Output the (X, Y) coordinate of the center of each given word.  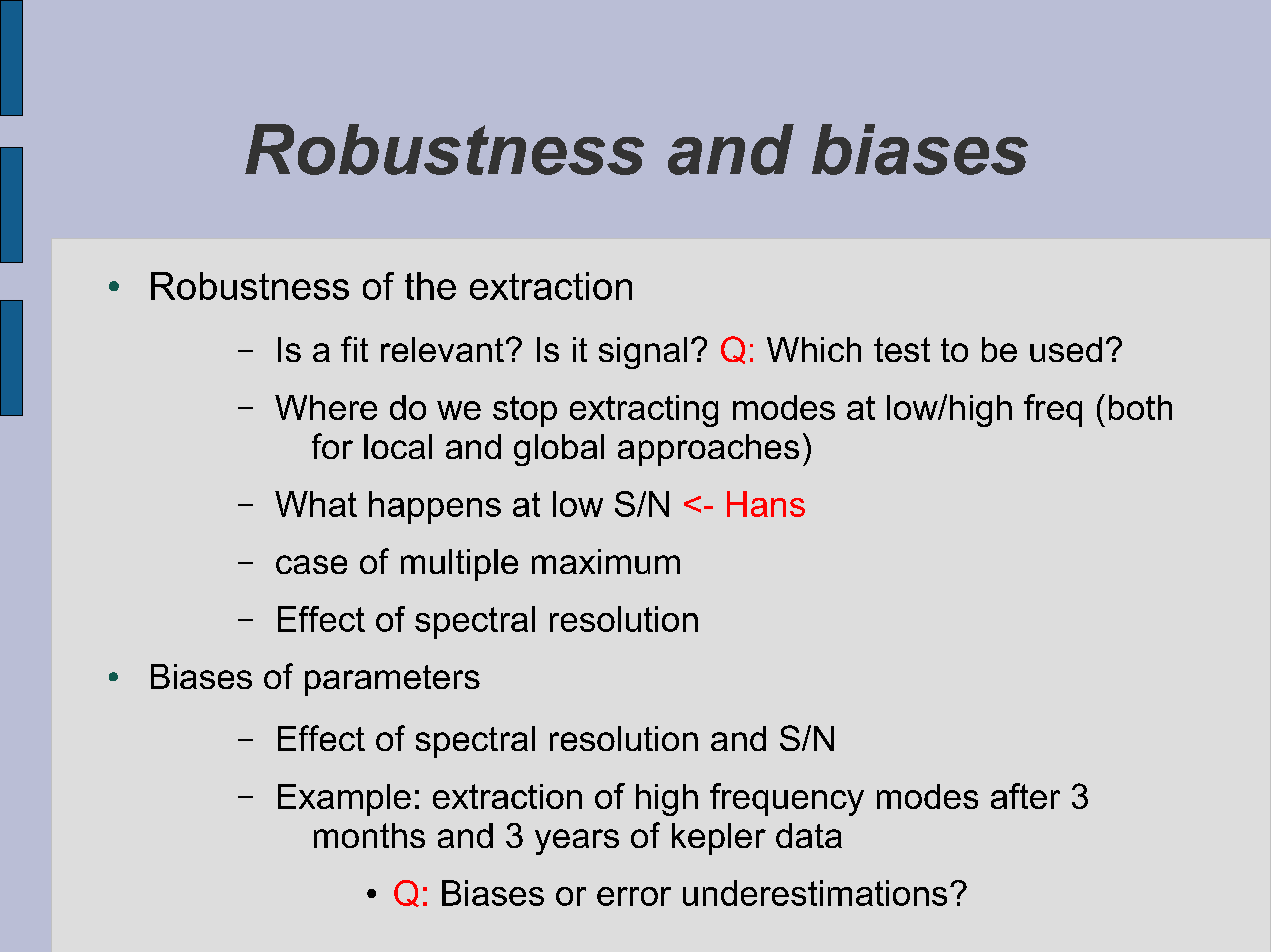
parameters (392, 680)
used (1066, 349)
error (634, 896)
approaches (708, 450)
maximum (606, 561)
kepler (719, 839)
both (1140, 407)
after (1025, 796)
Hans (766, 504)
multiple (459, 565)
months (369, 835)
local (398, 446)
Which (814, 349)
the (430, 286)
